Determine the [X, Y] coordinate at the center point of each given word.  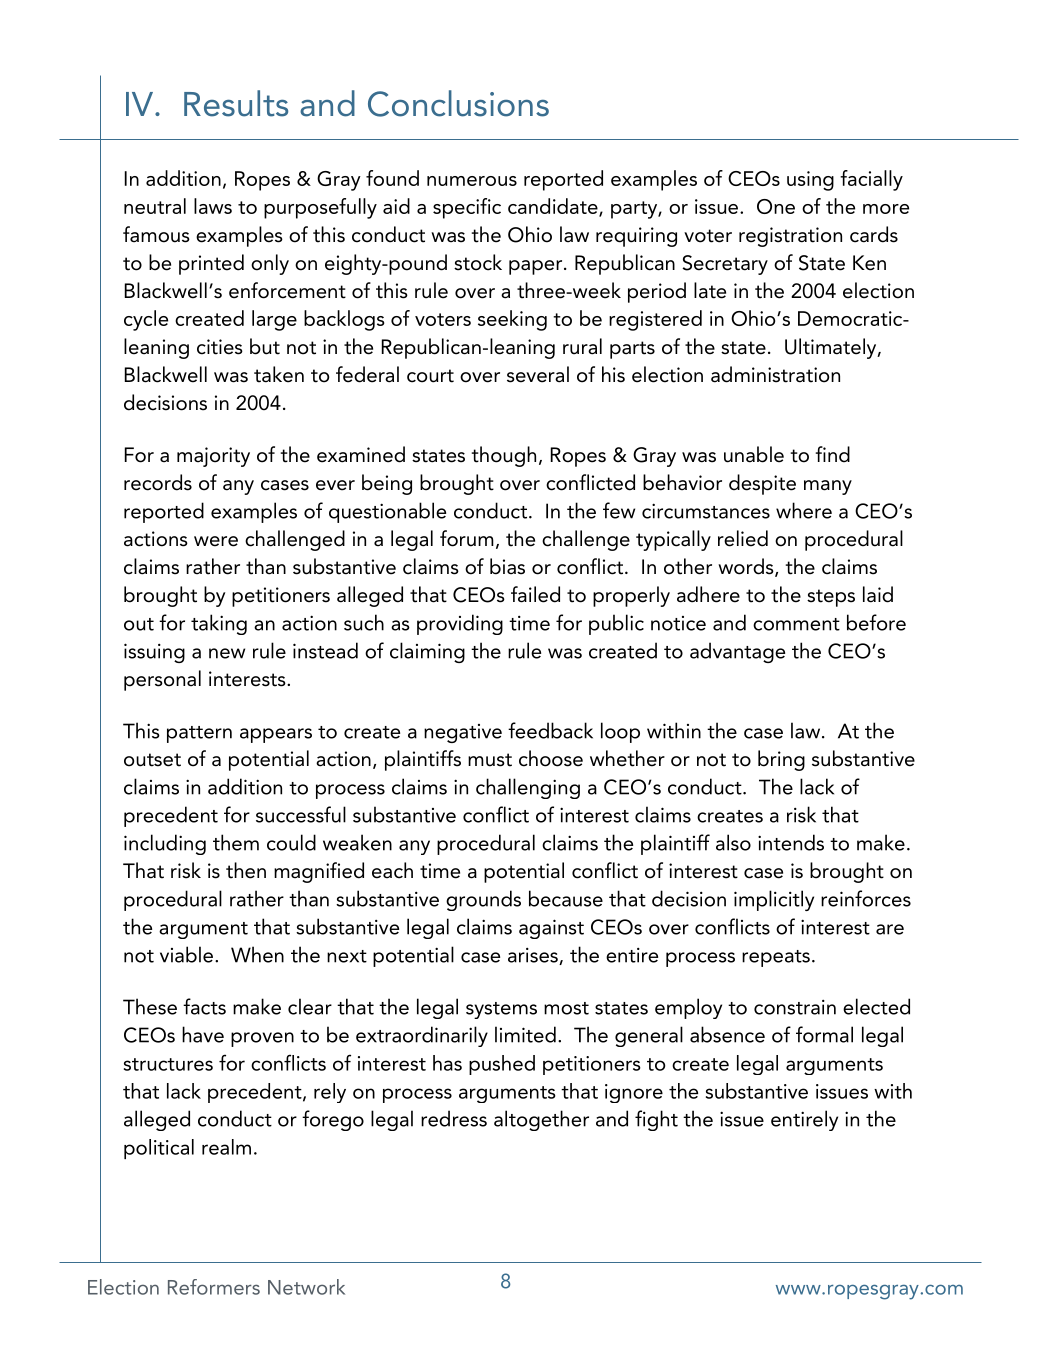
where [804, 510]
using [810, 181]
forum [467, 538]
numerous [472, 181]
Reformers [214, 1287]
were [216, 541]
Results [236, 103]
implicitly [774, 900]
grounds [483, 900]
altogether [541, 1120]
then [246, 870]
